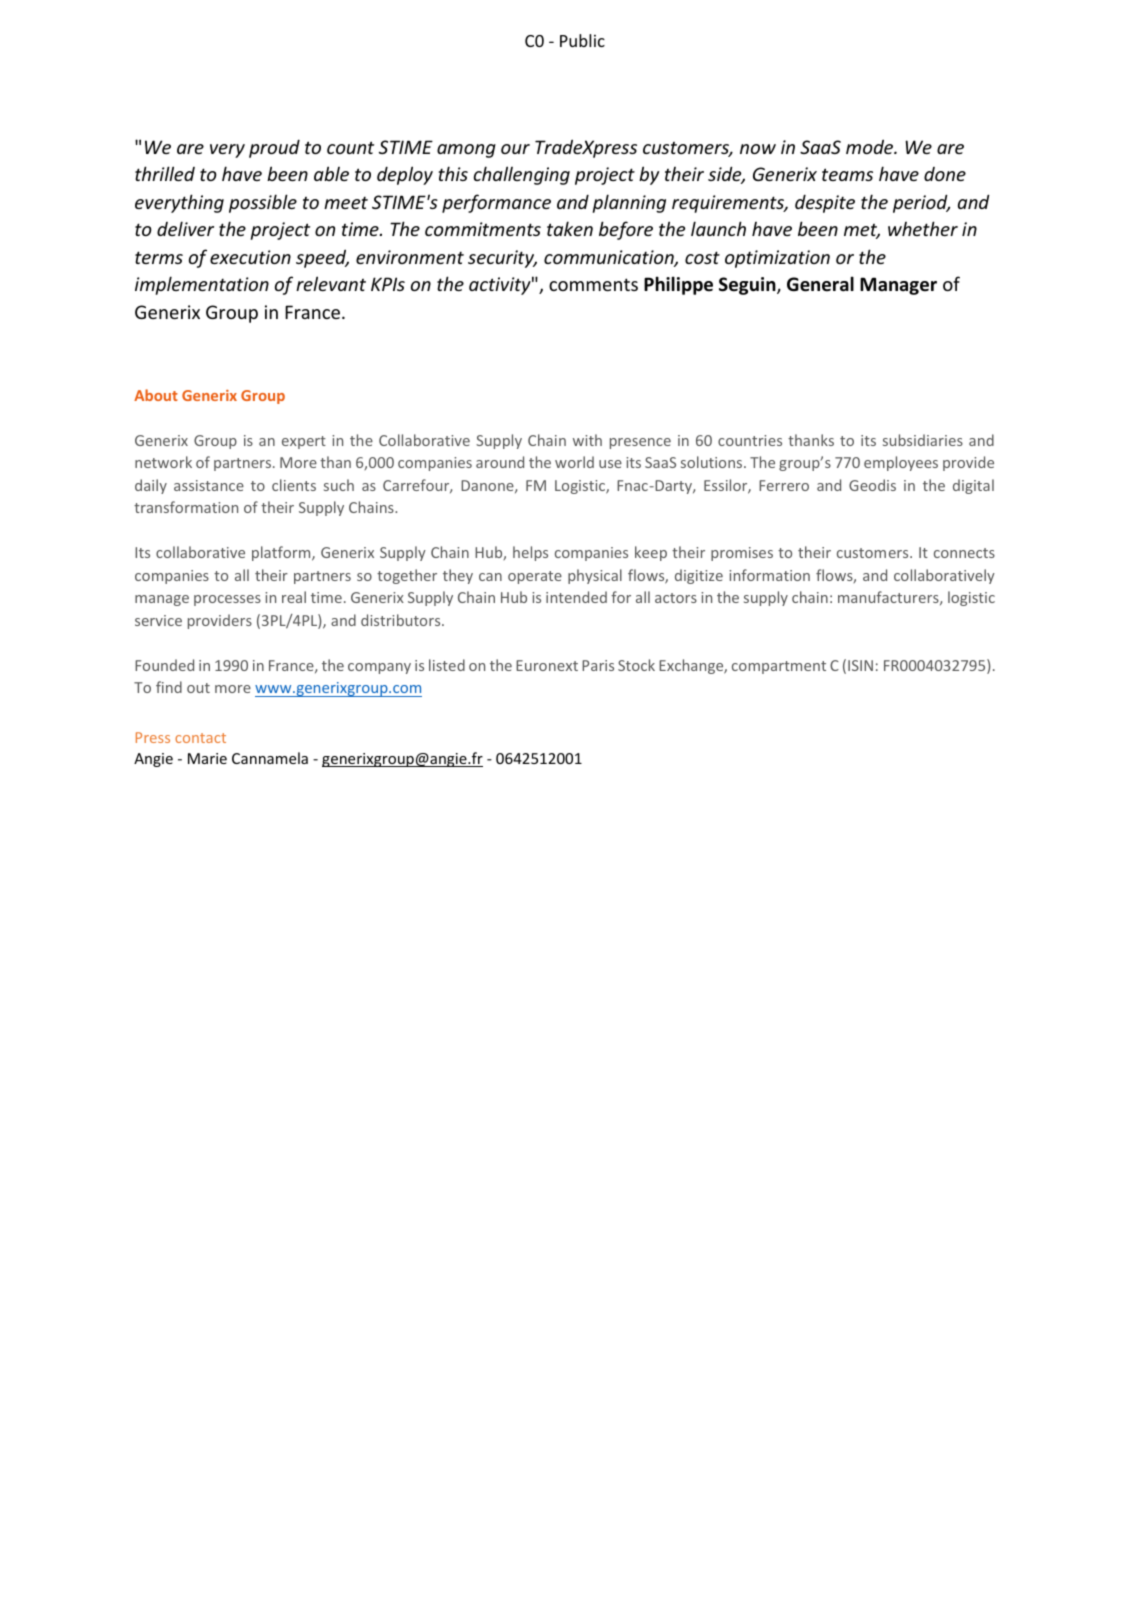 This page has width=1130, height=1598. What do you see at coordinates (860, 665) in the page?
I see `ISIN` at bounding box center [860, 665].
